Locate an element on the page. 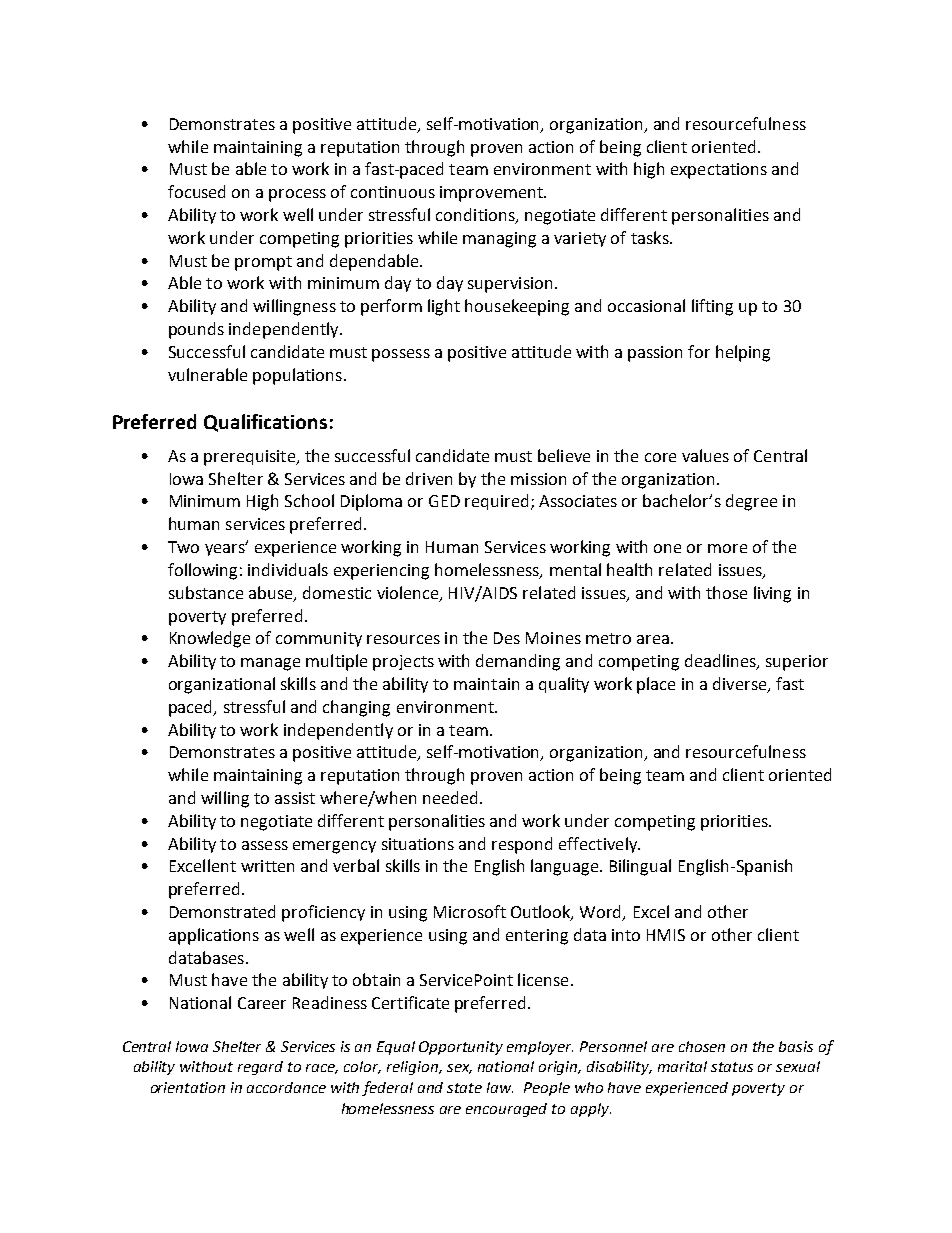  status is located at coordinates (732, 1067).
